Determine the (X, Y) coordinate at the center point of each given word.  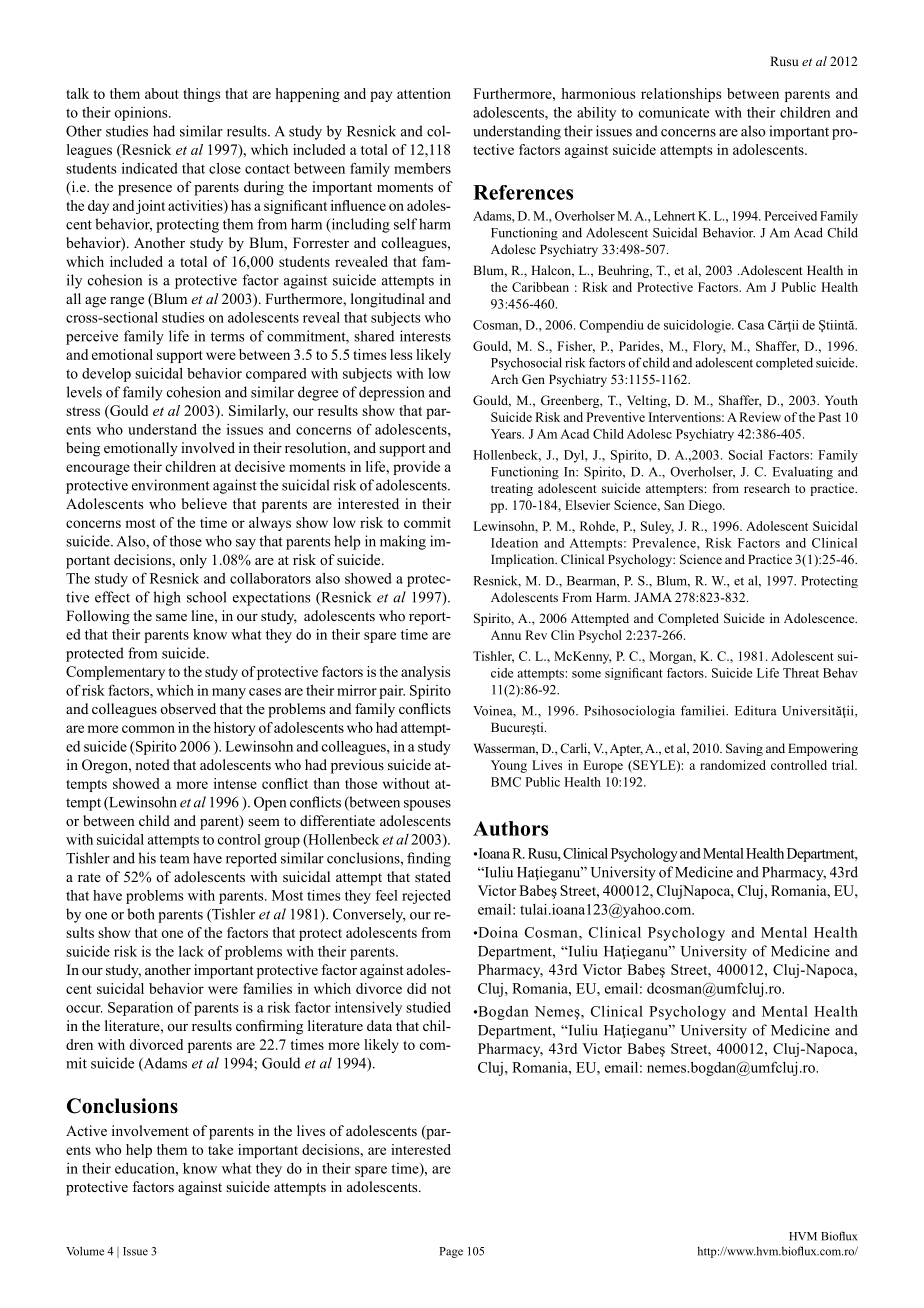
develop (106, 375)
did (417, 988)
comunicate (674, 112)
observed (188, 708)
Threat (801, 673)
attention (424, 93)
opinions (142, 114)
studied (428, 1007)
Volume (85, 1251)
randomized (733, 765)
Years (507, 434)
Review (760, 417)
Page (451, 1252)
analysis (425, 673)
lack (191, 951)
